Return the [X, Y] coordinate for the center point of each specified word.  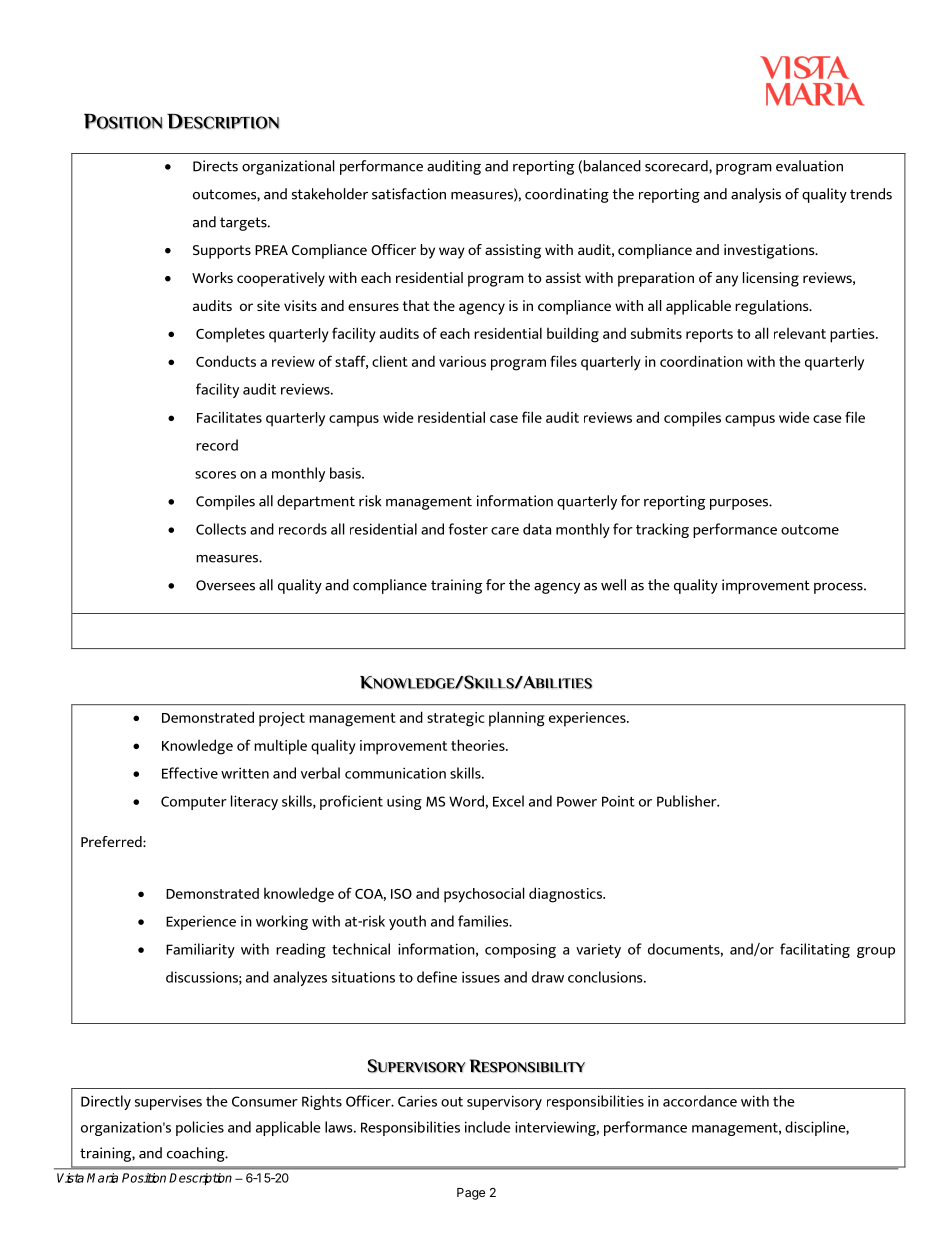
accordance [700, 1101]
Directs [215, 166]
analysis [756, 195]
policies [200, 1128]
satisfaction [409, 194]
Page [471, 1194]
